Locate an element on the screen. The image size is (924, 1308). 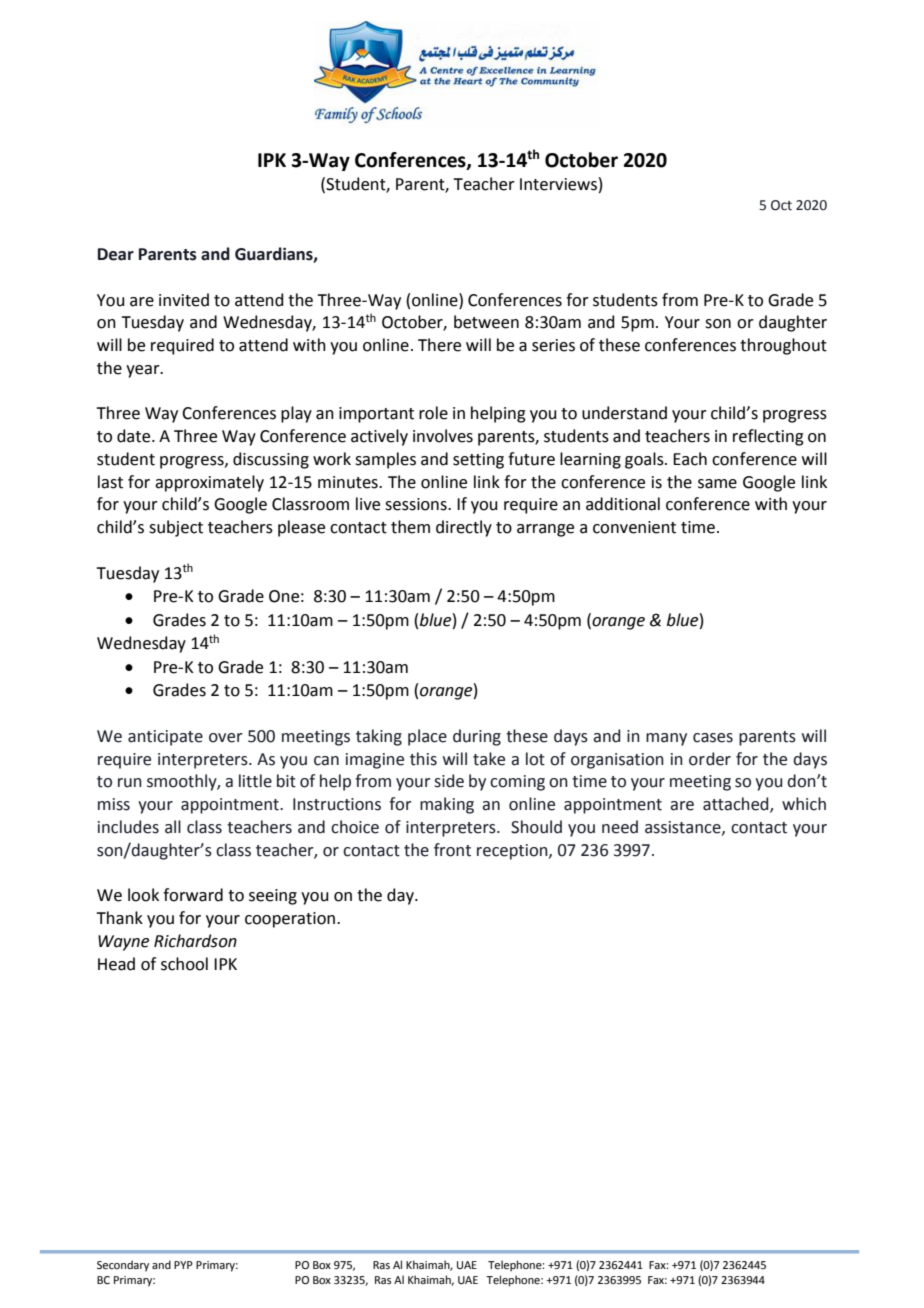
cooperation is located at coordinates (290, 920).
